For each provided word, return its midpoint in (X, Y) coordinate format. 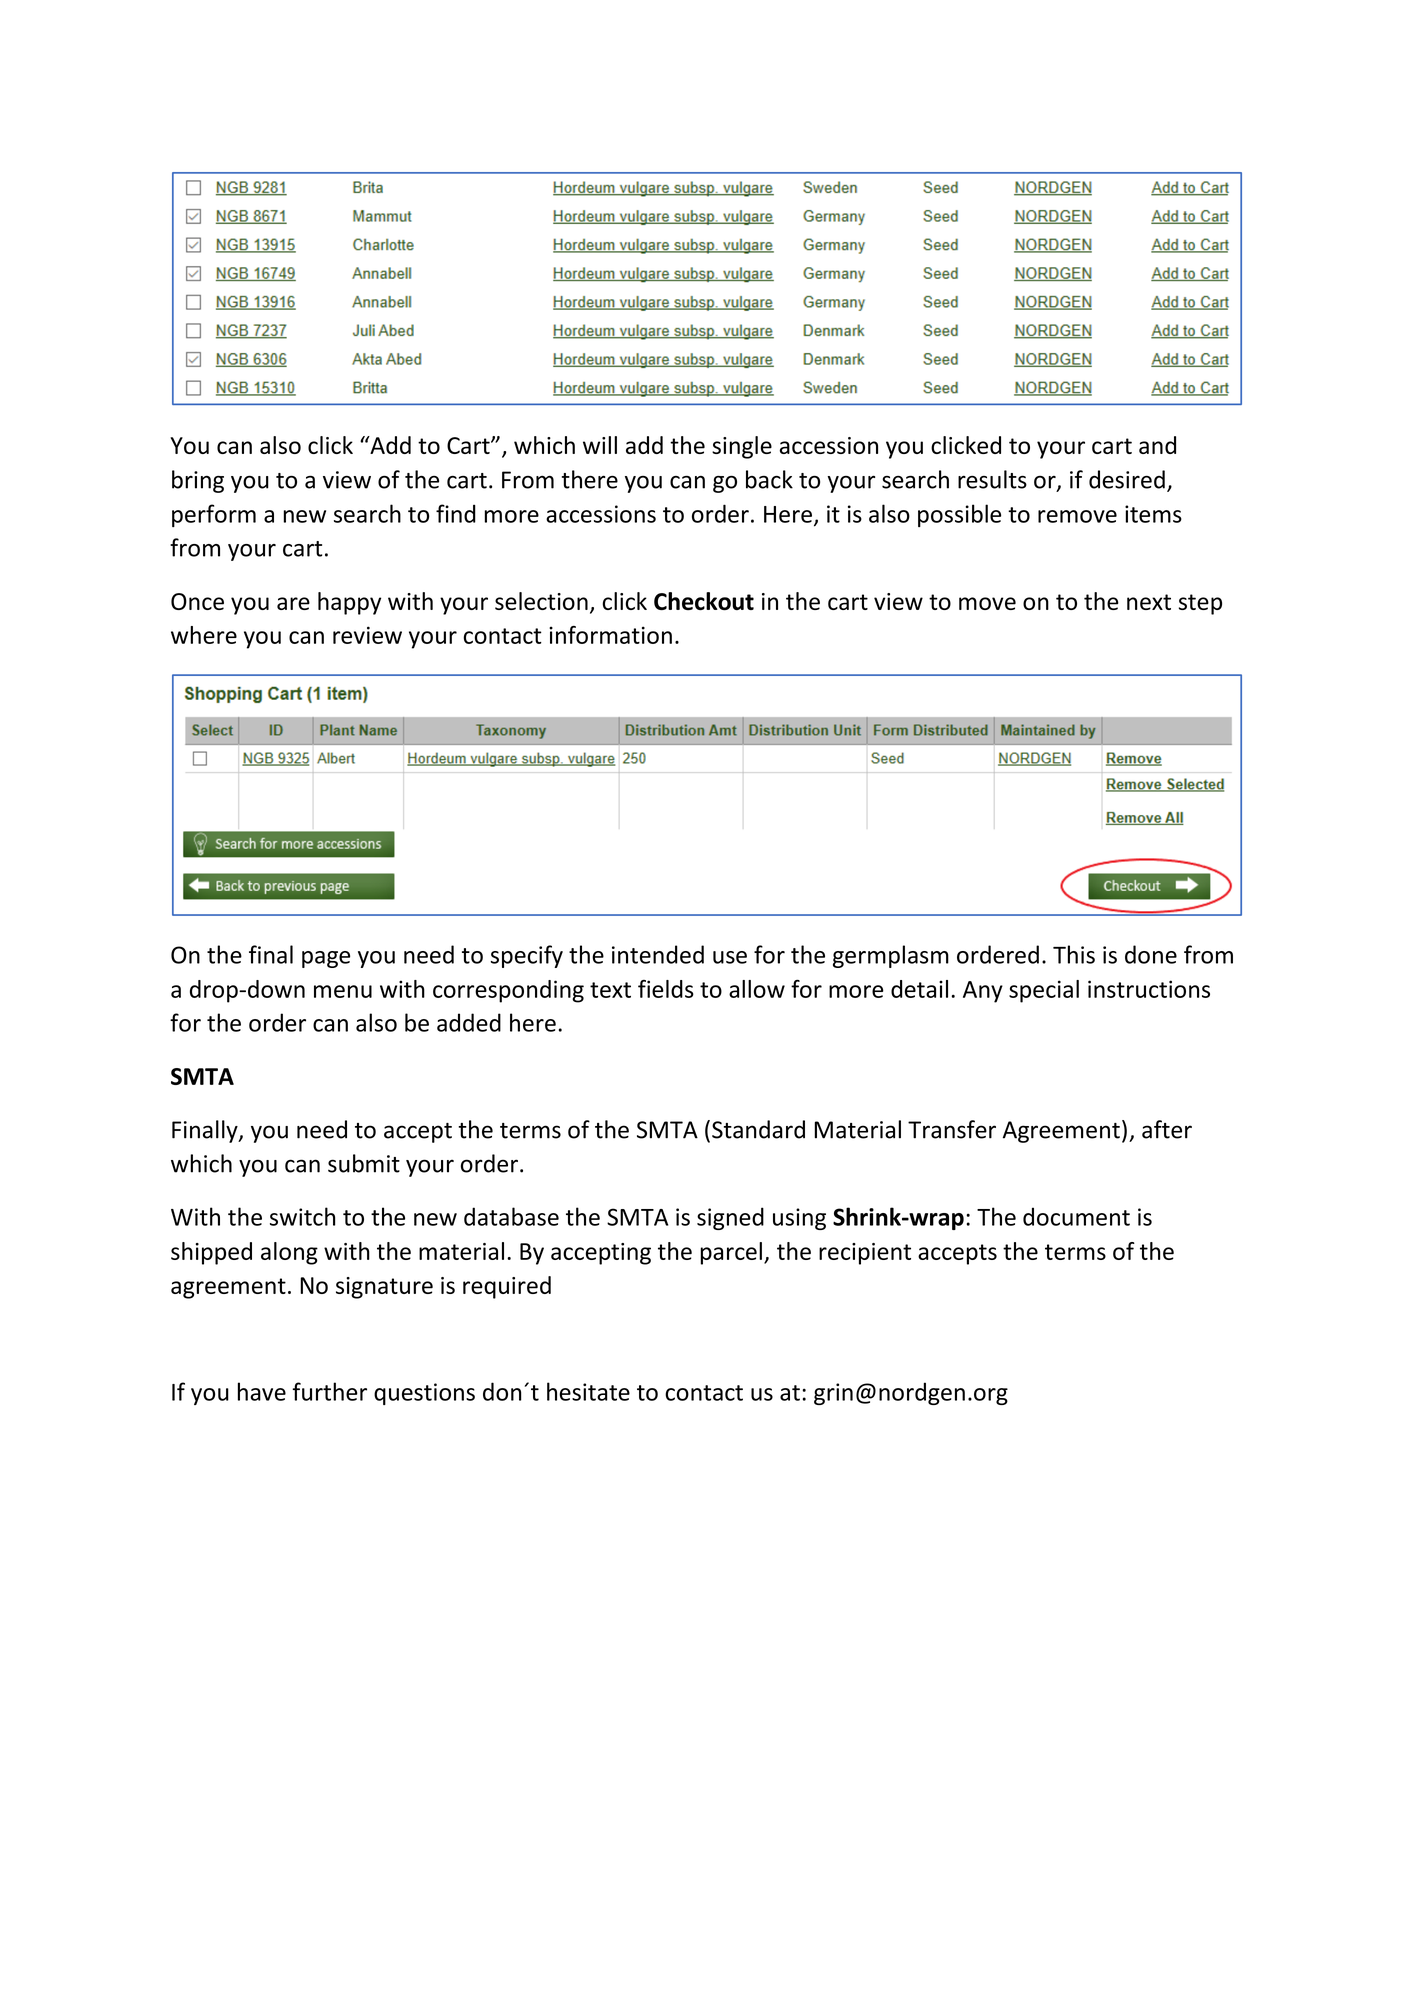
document (1076, 1216)
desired (1127, 479)
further (329, 1391)
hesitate (588, 1391)
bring (198, 481)
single (742, 447)
